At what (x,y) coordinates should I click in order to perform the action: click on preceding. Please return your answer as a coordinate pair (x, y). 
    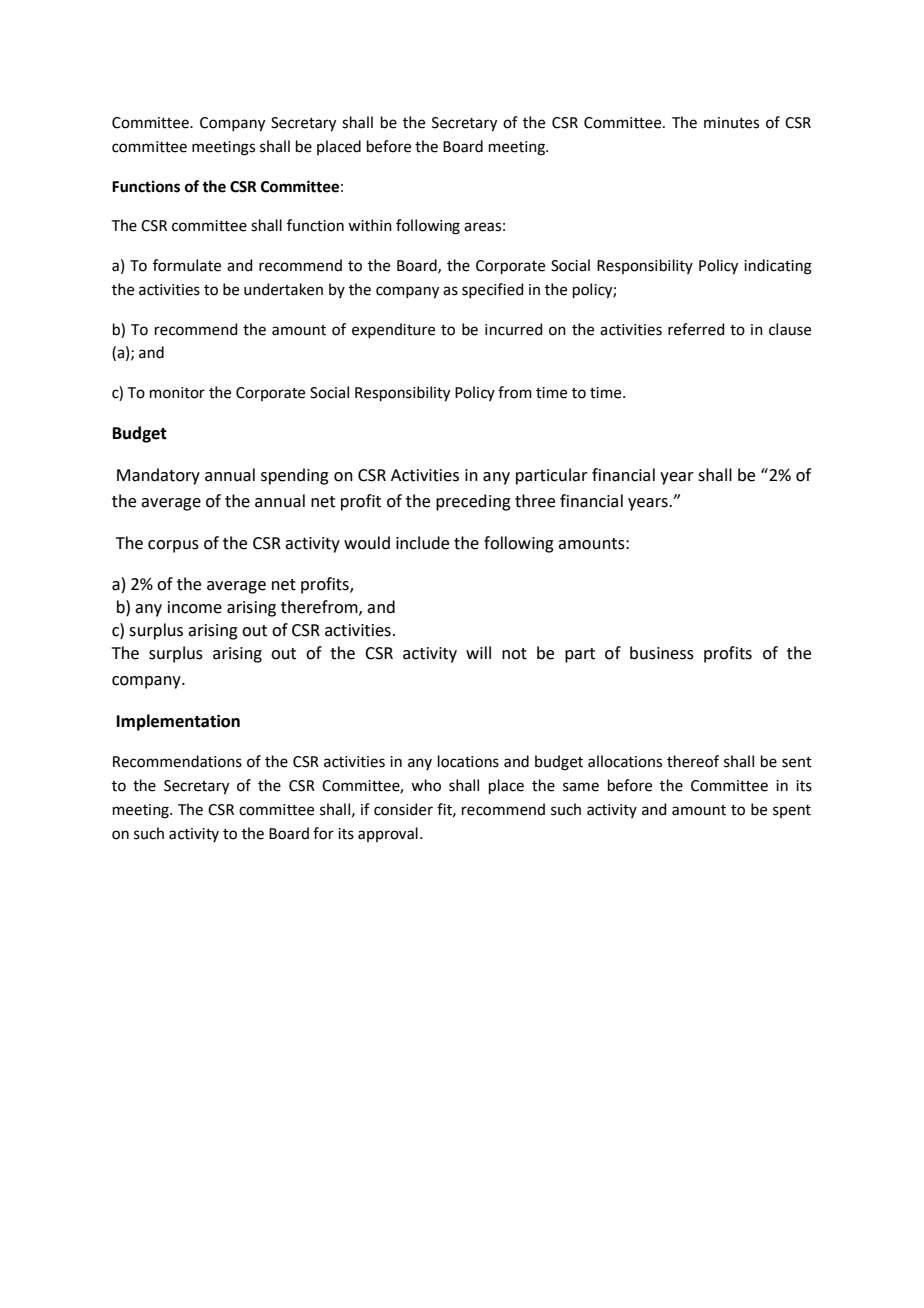
    Looking at the image, I should click on (473, 502).
